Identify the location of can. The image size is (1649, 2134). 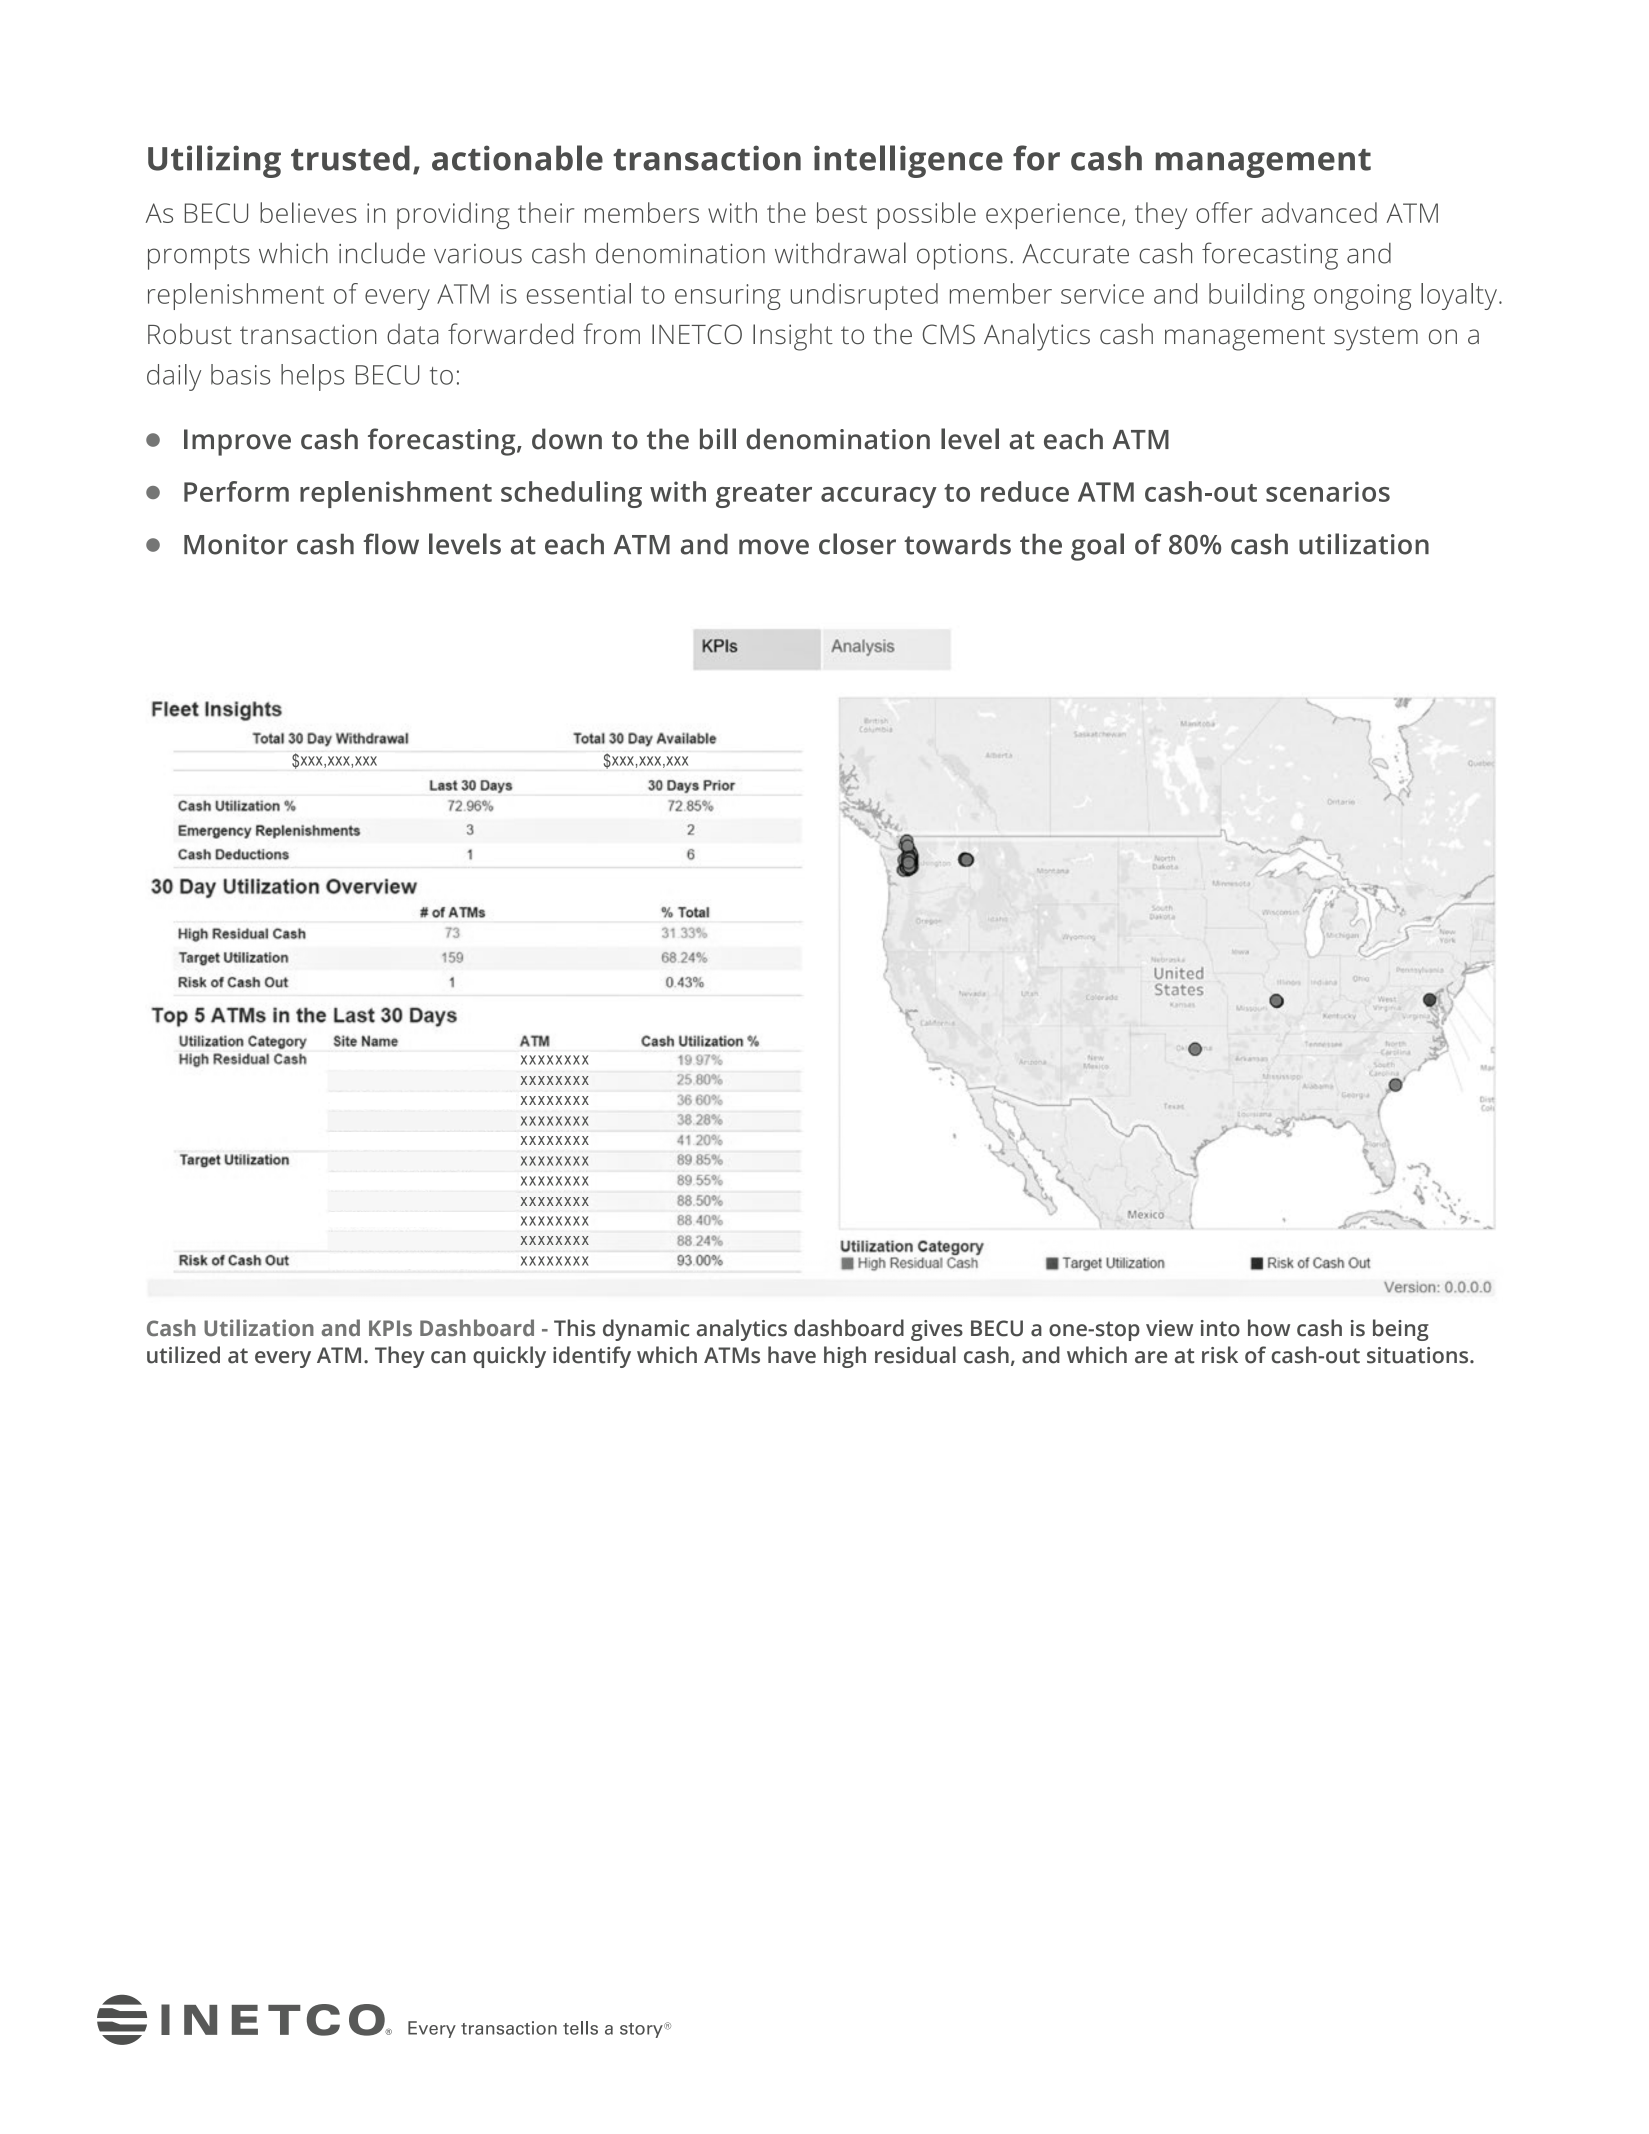
(448, 1357).
